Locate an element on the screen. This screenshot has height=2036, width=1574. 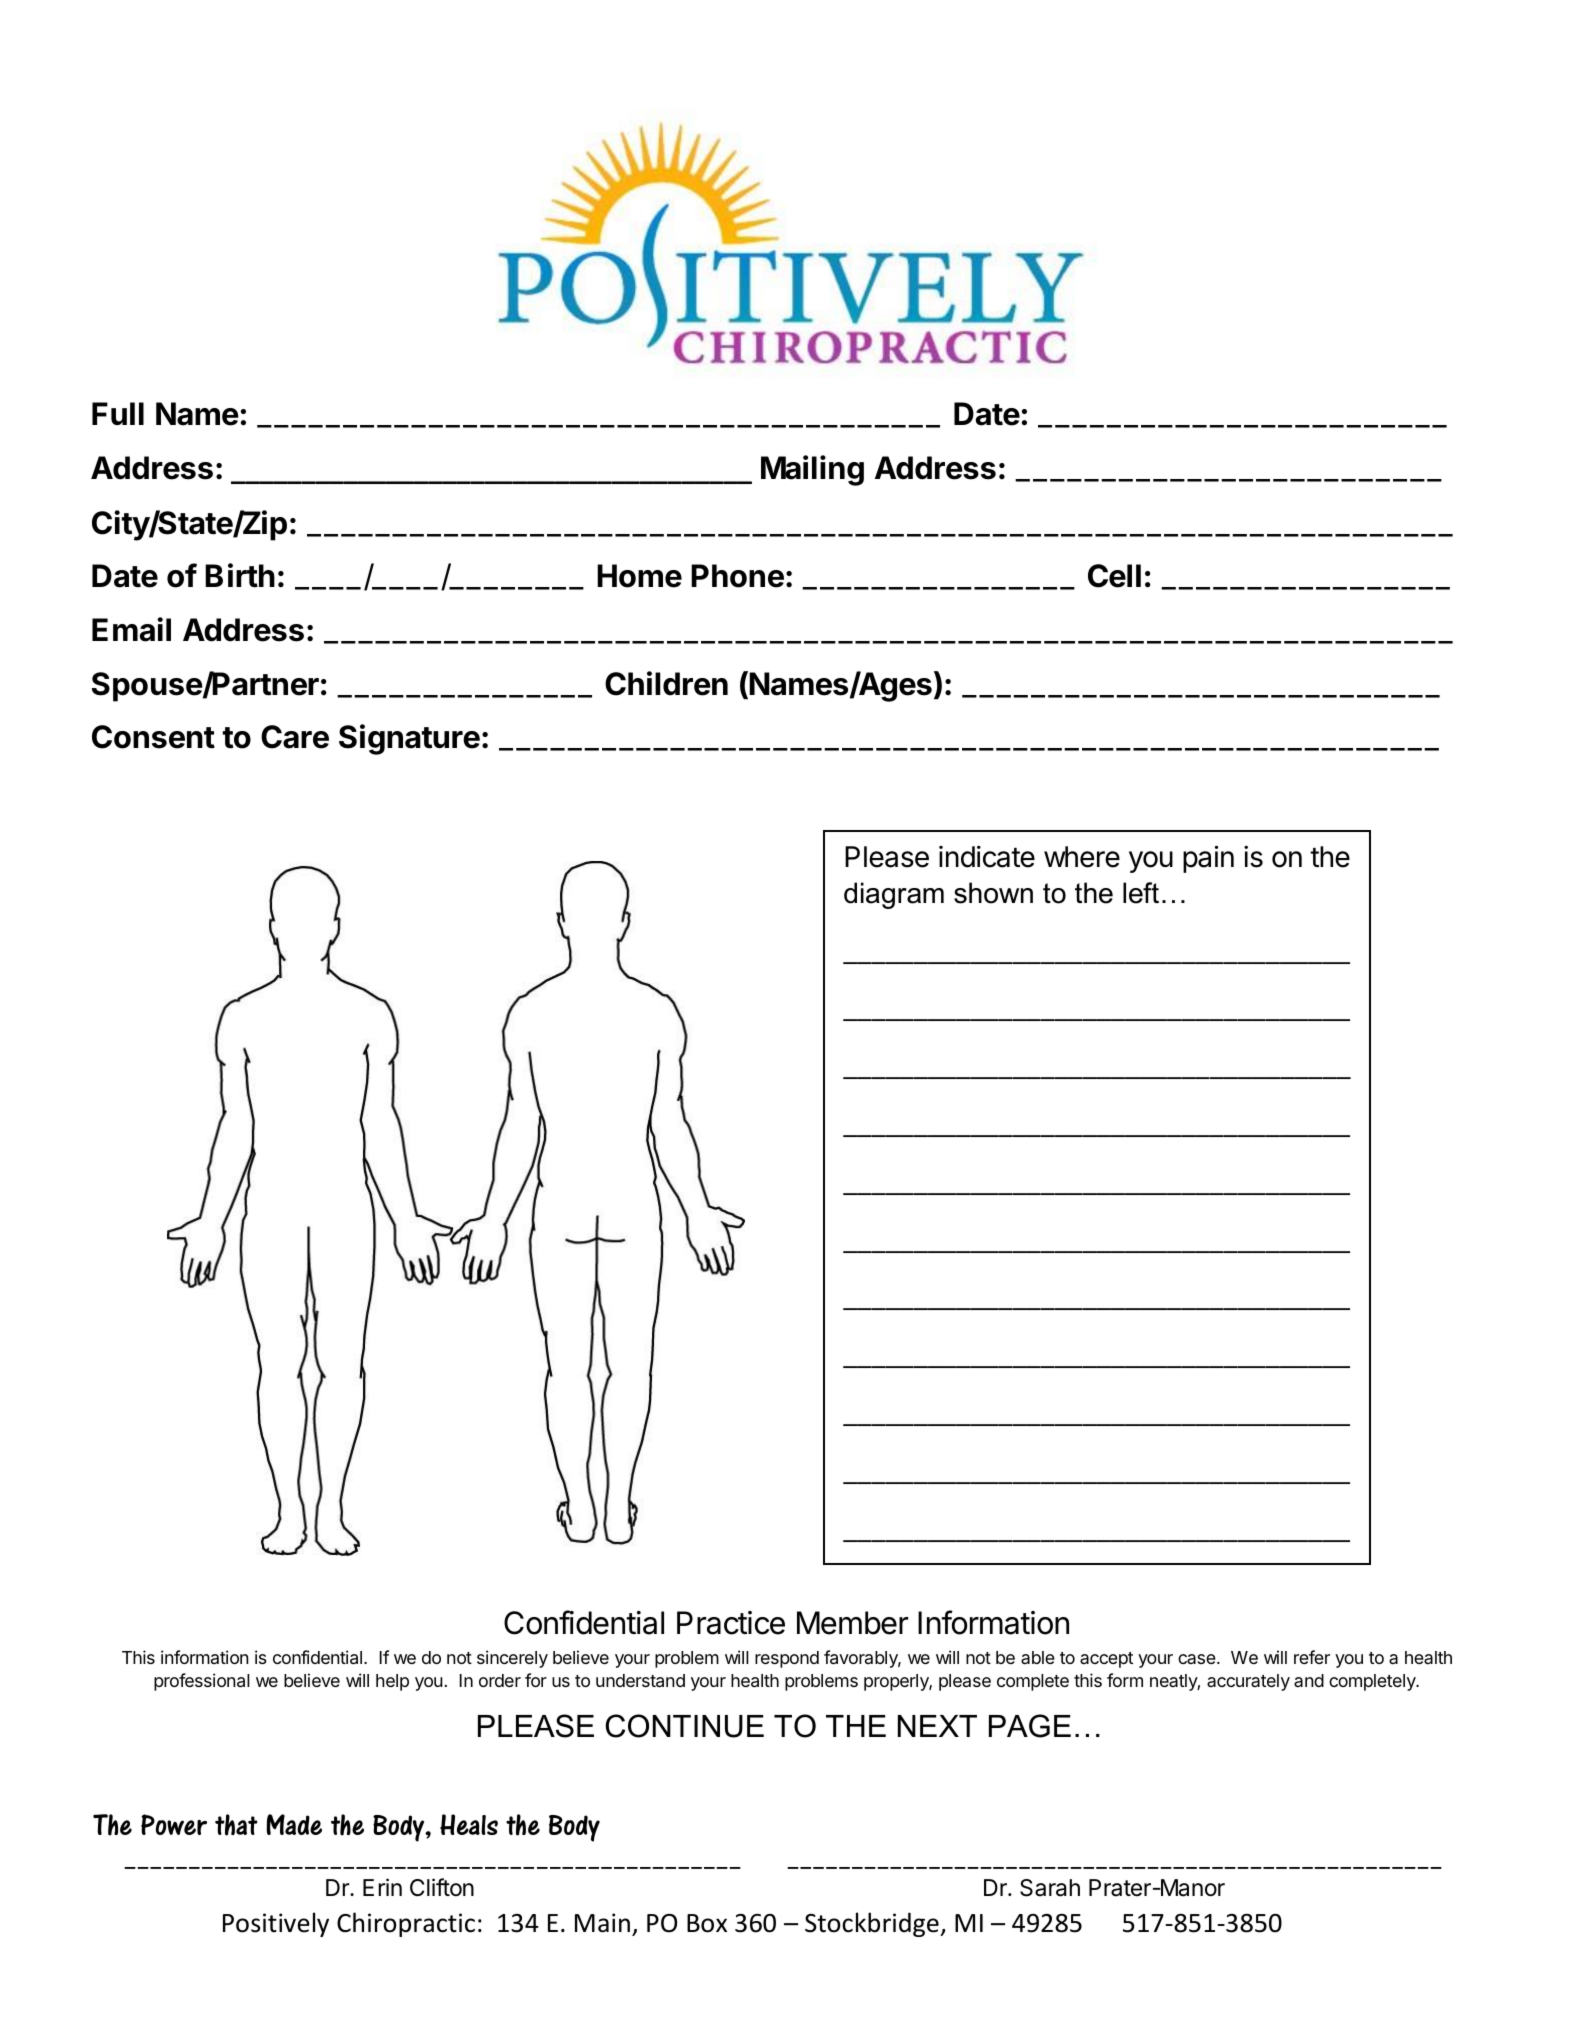
Positively is located at coordinates (276, 1924).
